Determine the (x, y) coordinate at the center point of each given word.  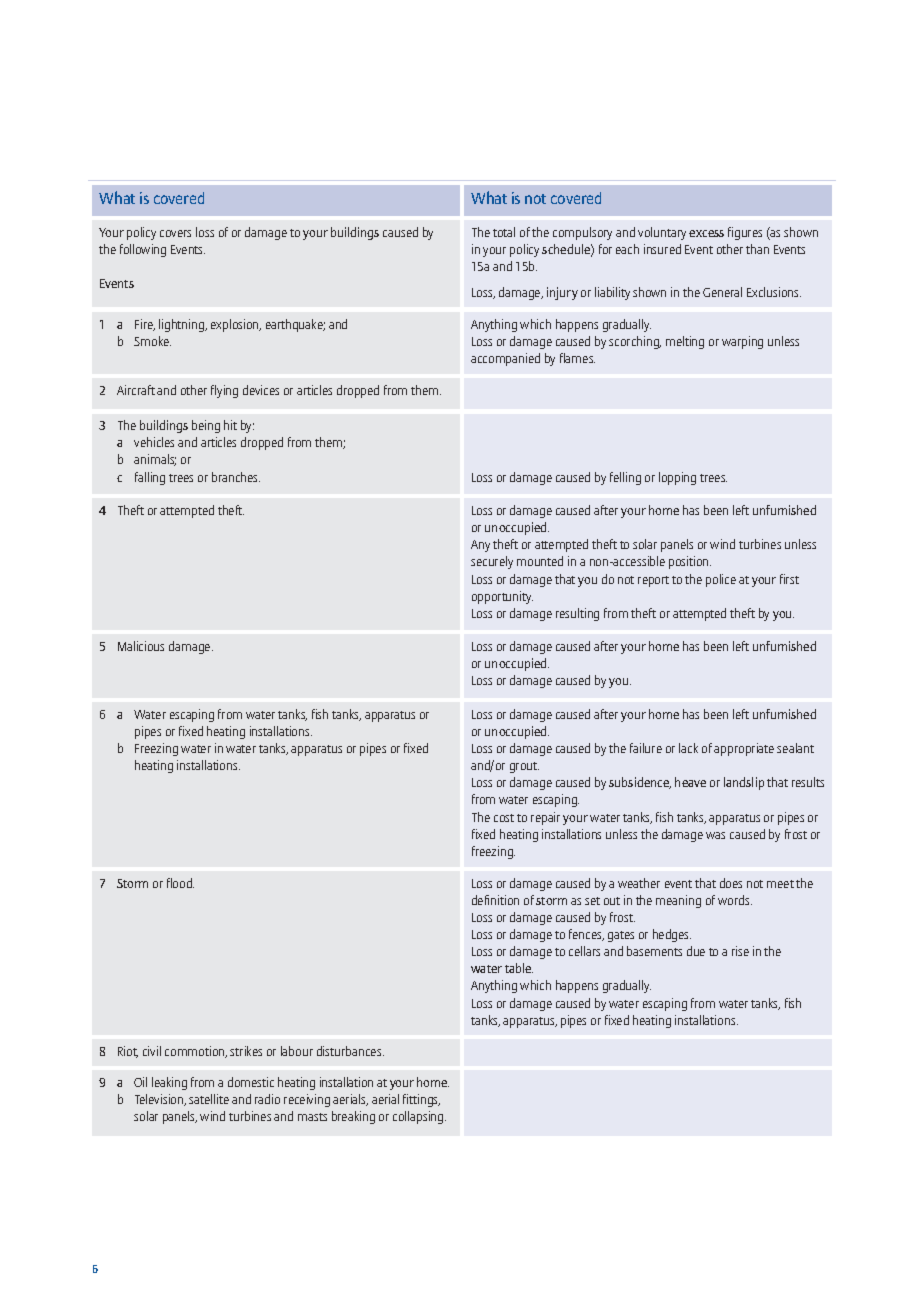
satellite (209, 1099)
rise (740, 951)
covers (175, 233)
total (504, 232)
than (757, 249)
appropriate (744, 749)
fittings (421, 1100)
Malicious (141, 646)
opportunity (502, 597)
